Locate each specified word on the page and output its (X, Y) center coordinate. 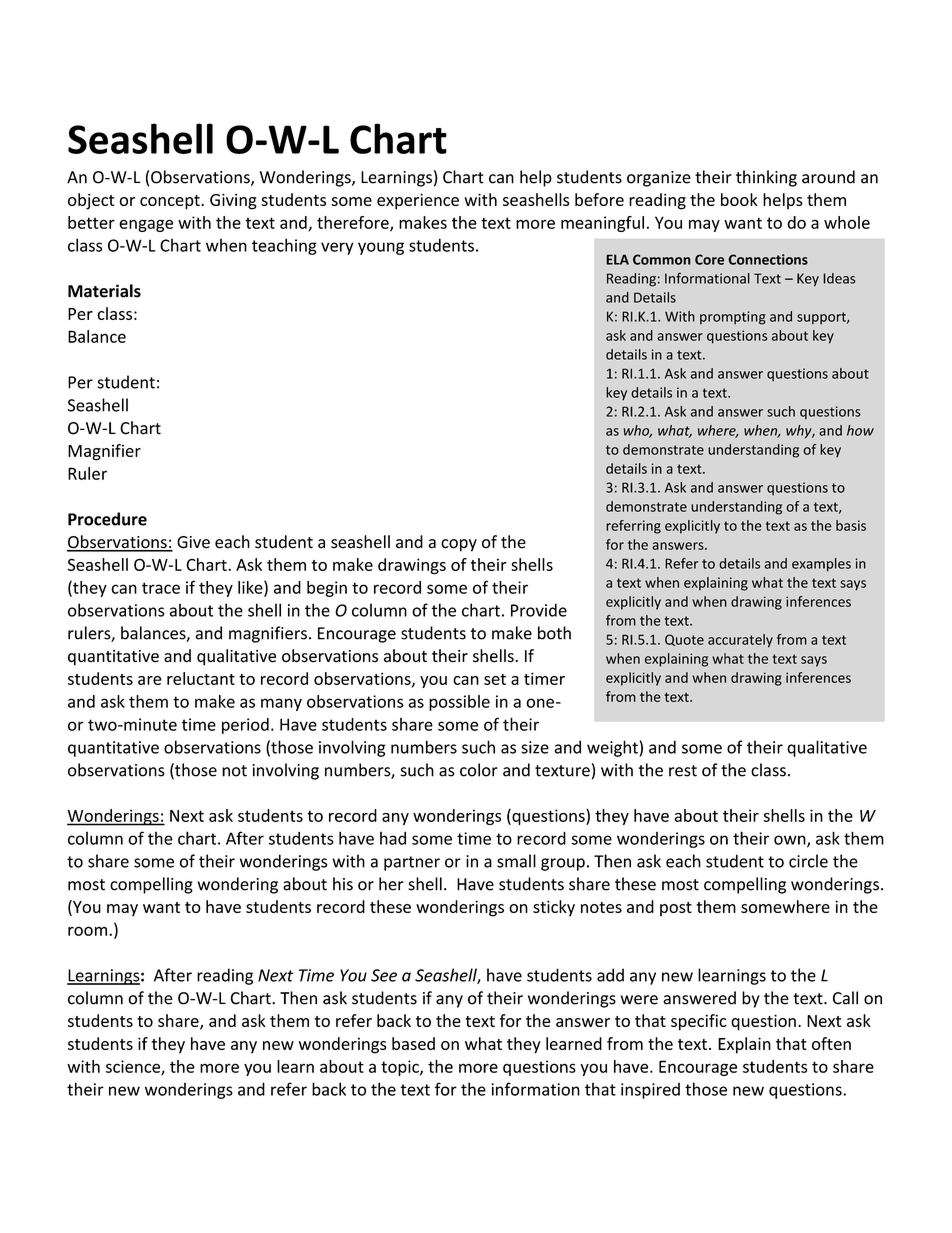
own (791, 841)
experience (418, 201)
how (860, 430)
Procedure (107, 519)
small (516, 861)
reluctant (201, 678)
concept (171, 202)
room (89, 931)
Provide (539, 610)
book (739, 199)
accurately (740, 641)
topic (401, 1068)
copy (459, 545)
